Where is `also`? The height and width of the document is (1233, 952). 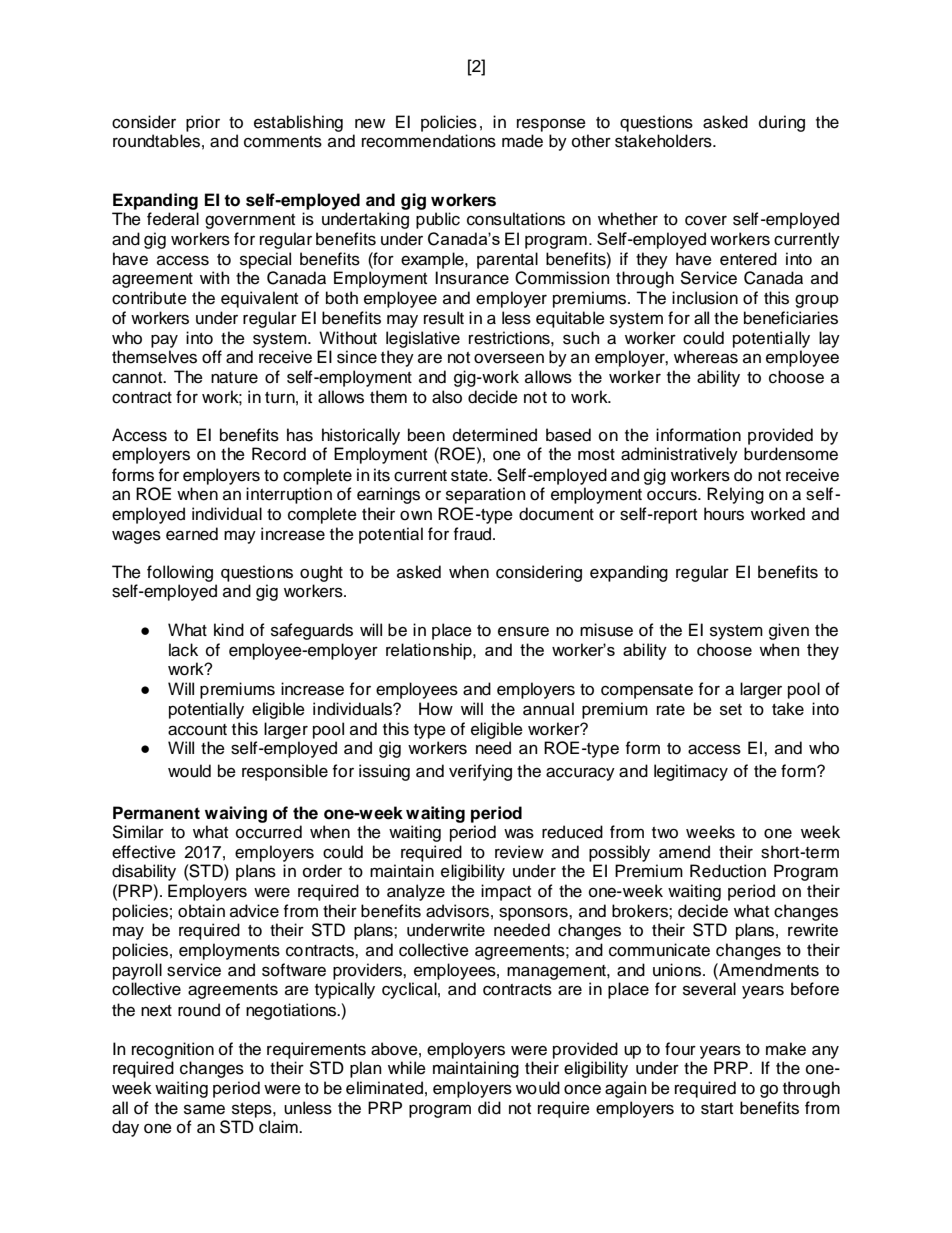
also is located at coordinates (447, 397).
